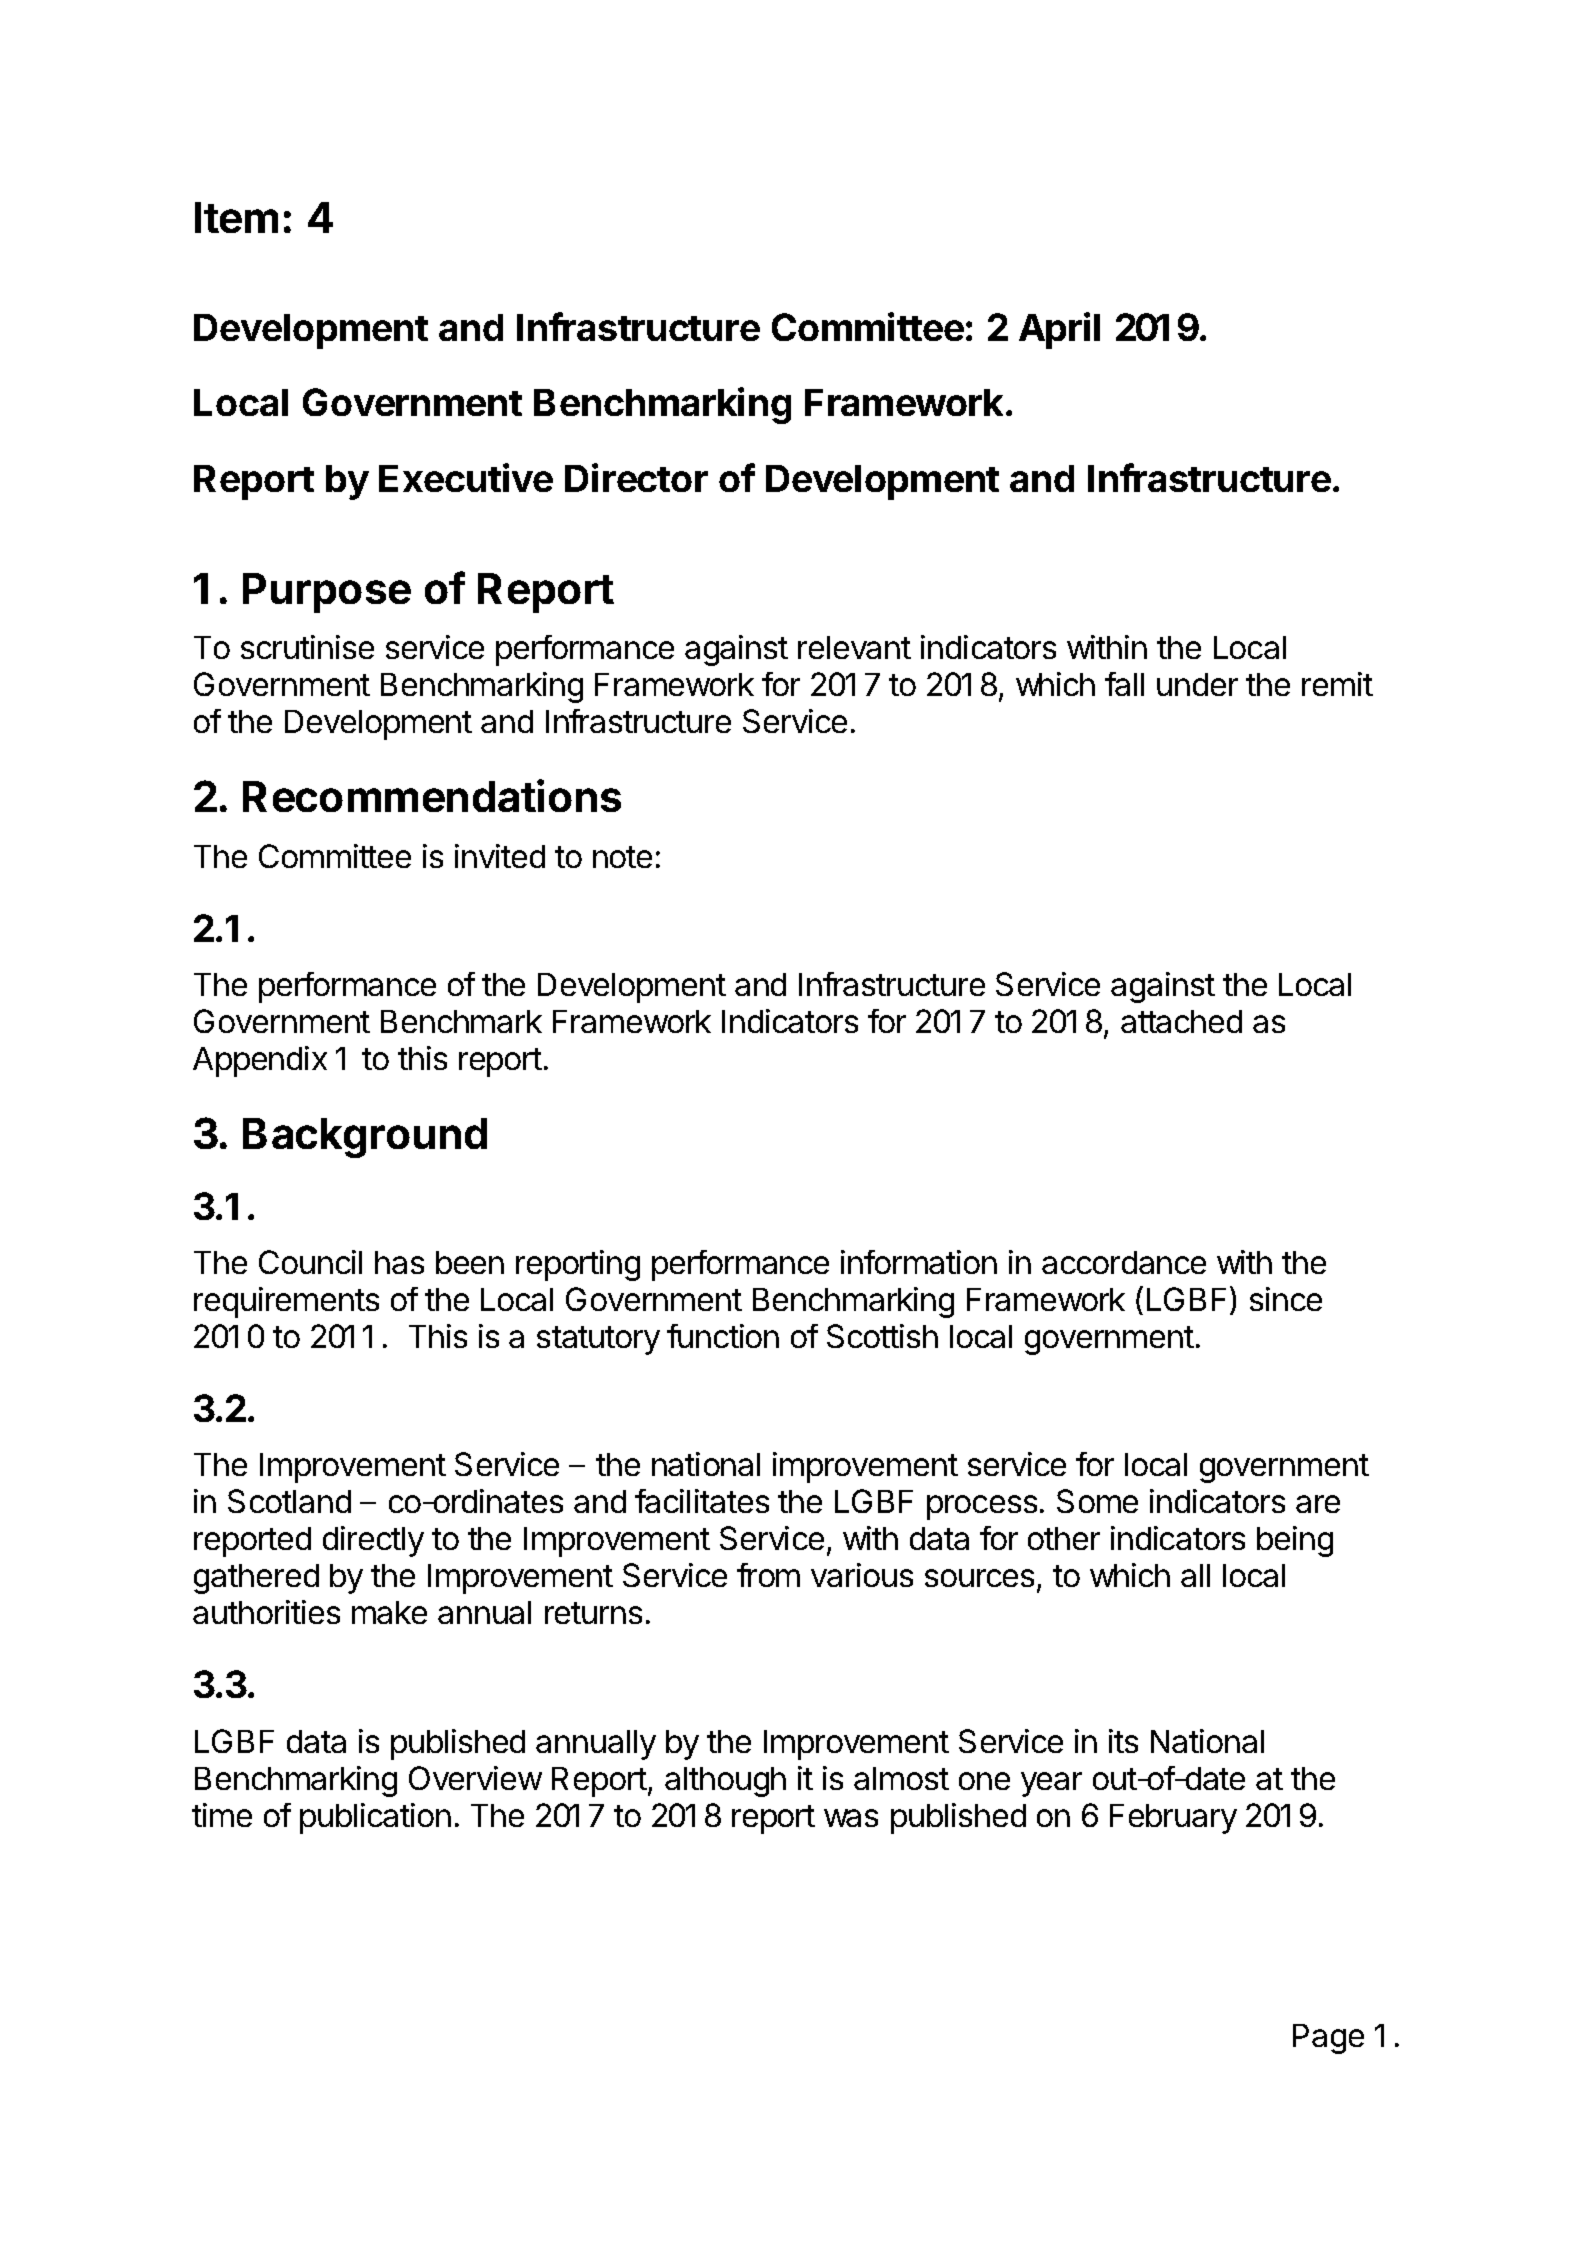 The image size is (1594, 2255). Describe the element at coordinates (919, 1262) in the screenshot. I see `information` at that location.
